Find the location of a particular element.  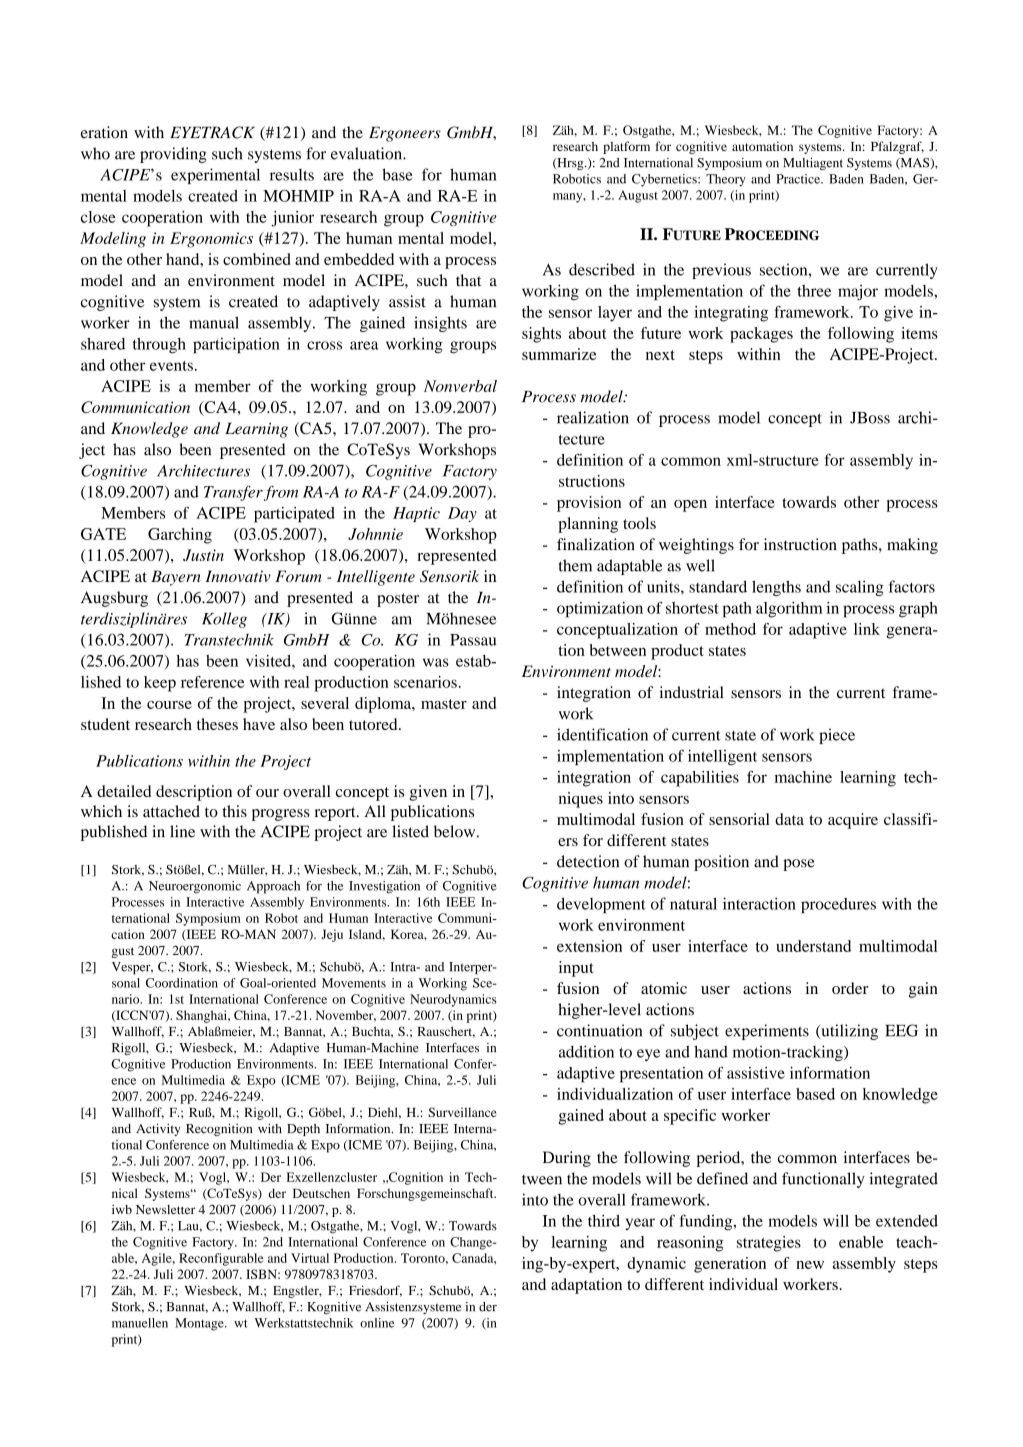

providing is located at coordinates (173, 155).
